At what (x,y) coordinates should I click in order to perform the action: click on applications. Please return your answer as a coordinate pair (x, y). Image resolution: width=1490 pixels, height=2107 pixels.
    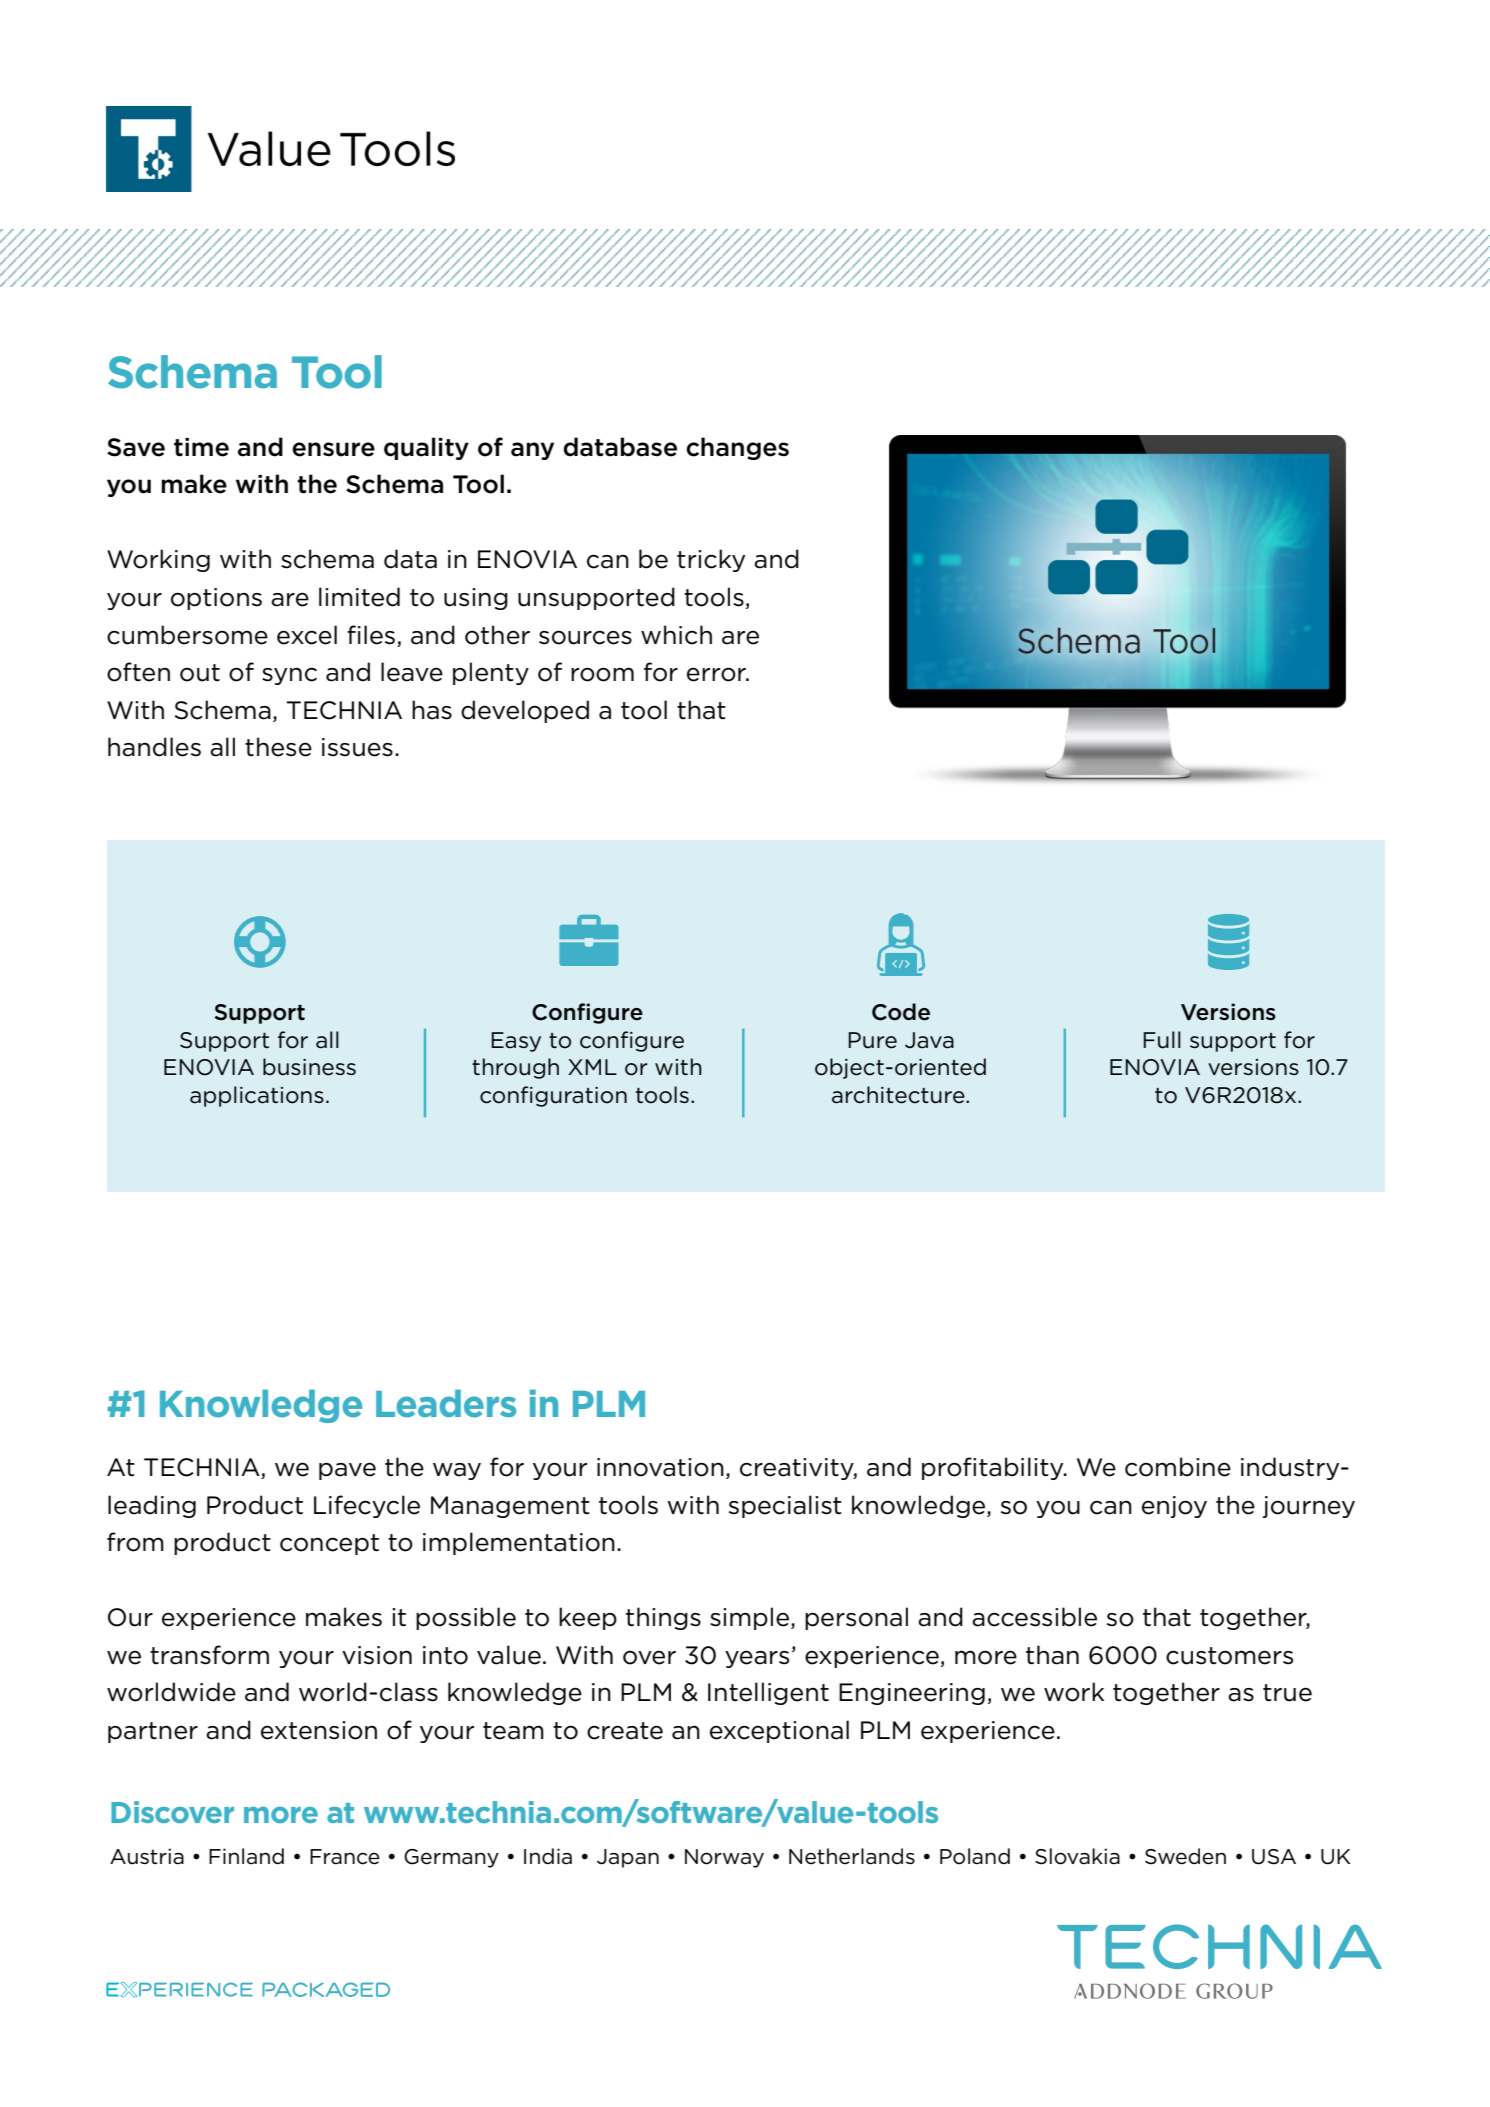
    Looking at the image, I should click on (257, 1096).
